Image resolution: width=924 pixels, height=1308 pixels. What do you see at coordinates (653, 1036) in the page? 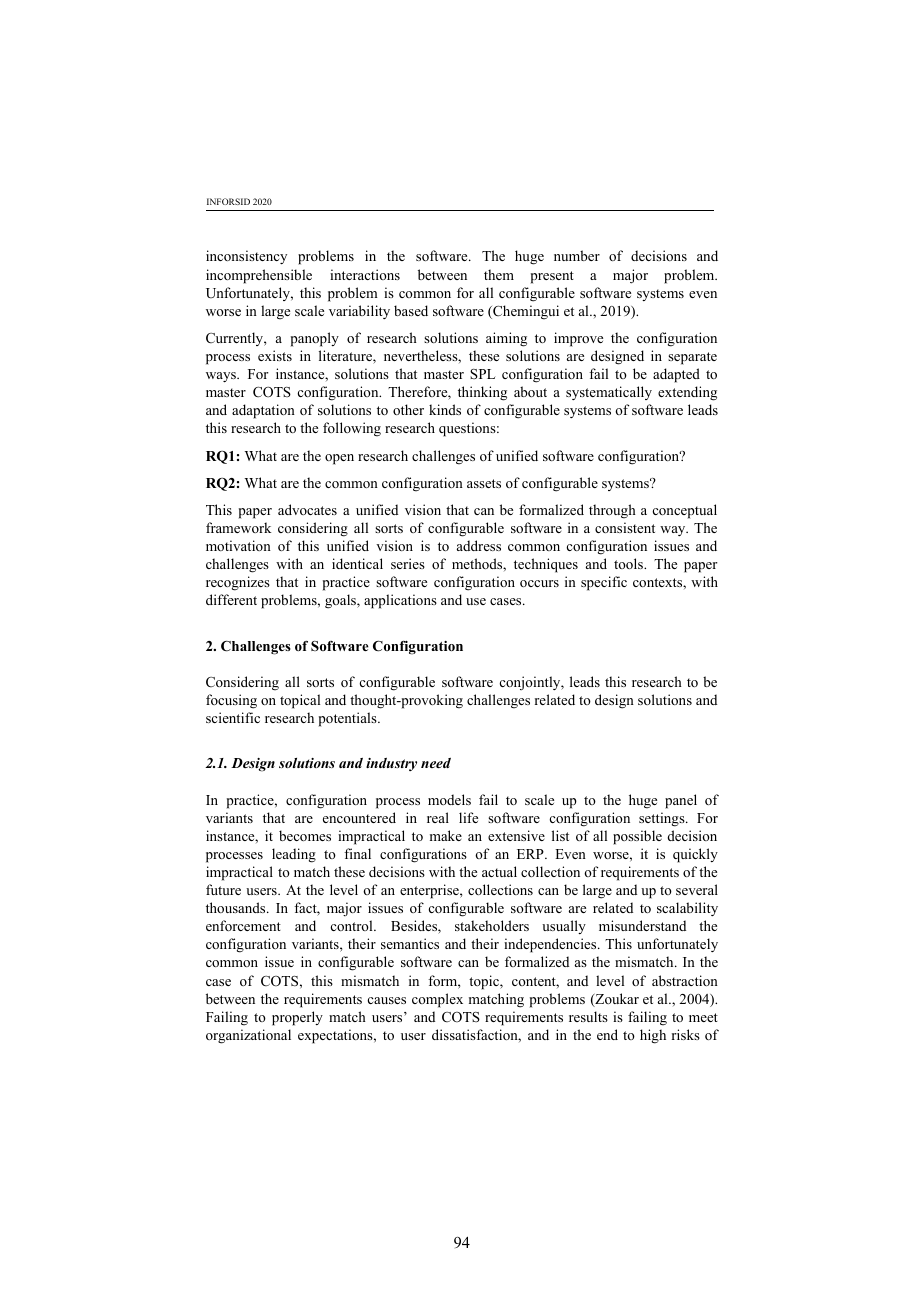
I see `high` at bounding box center [653, 1036].
